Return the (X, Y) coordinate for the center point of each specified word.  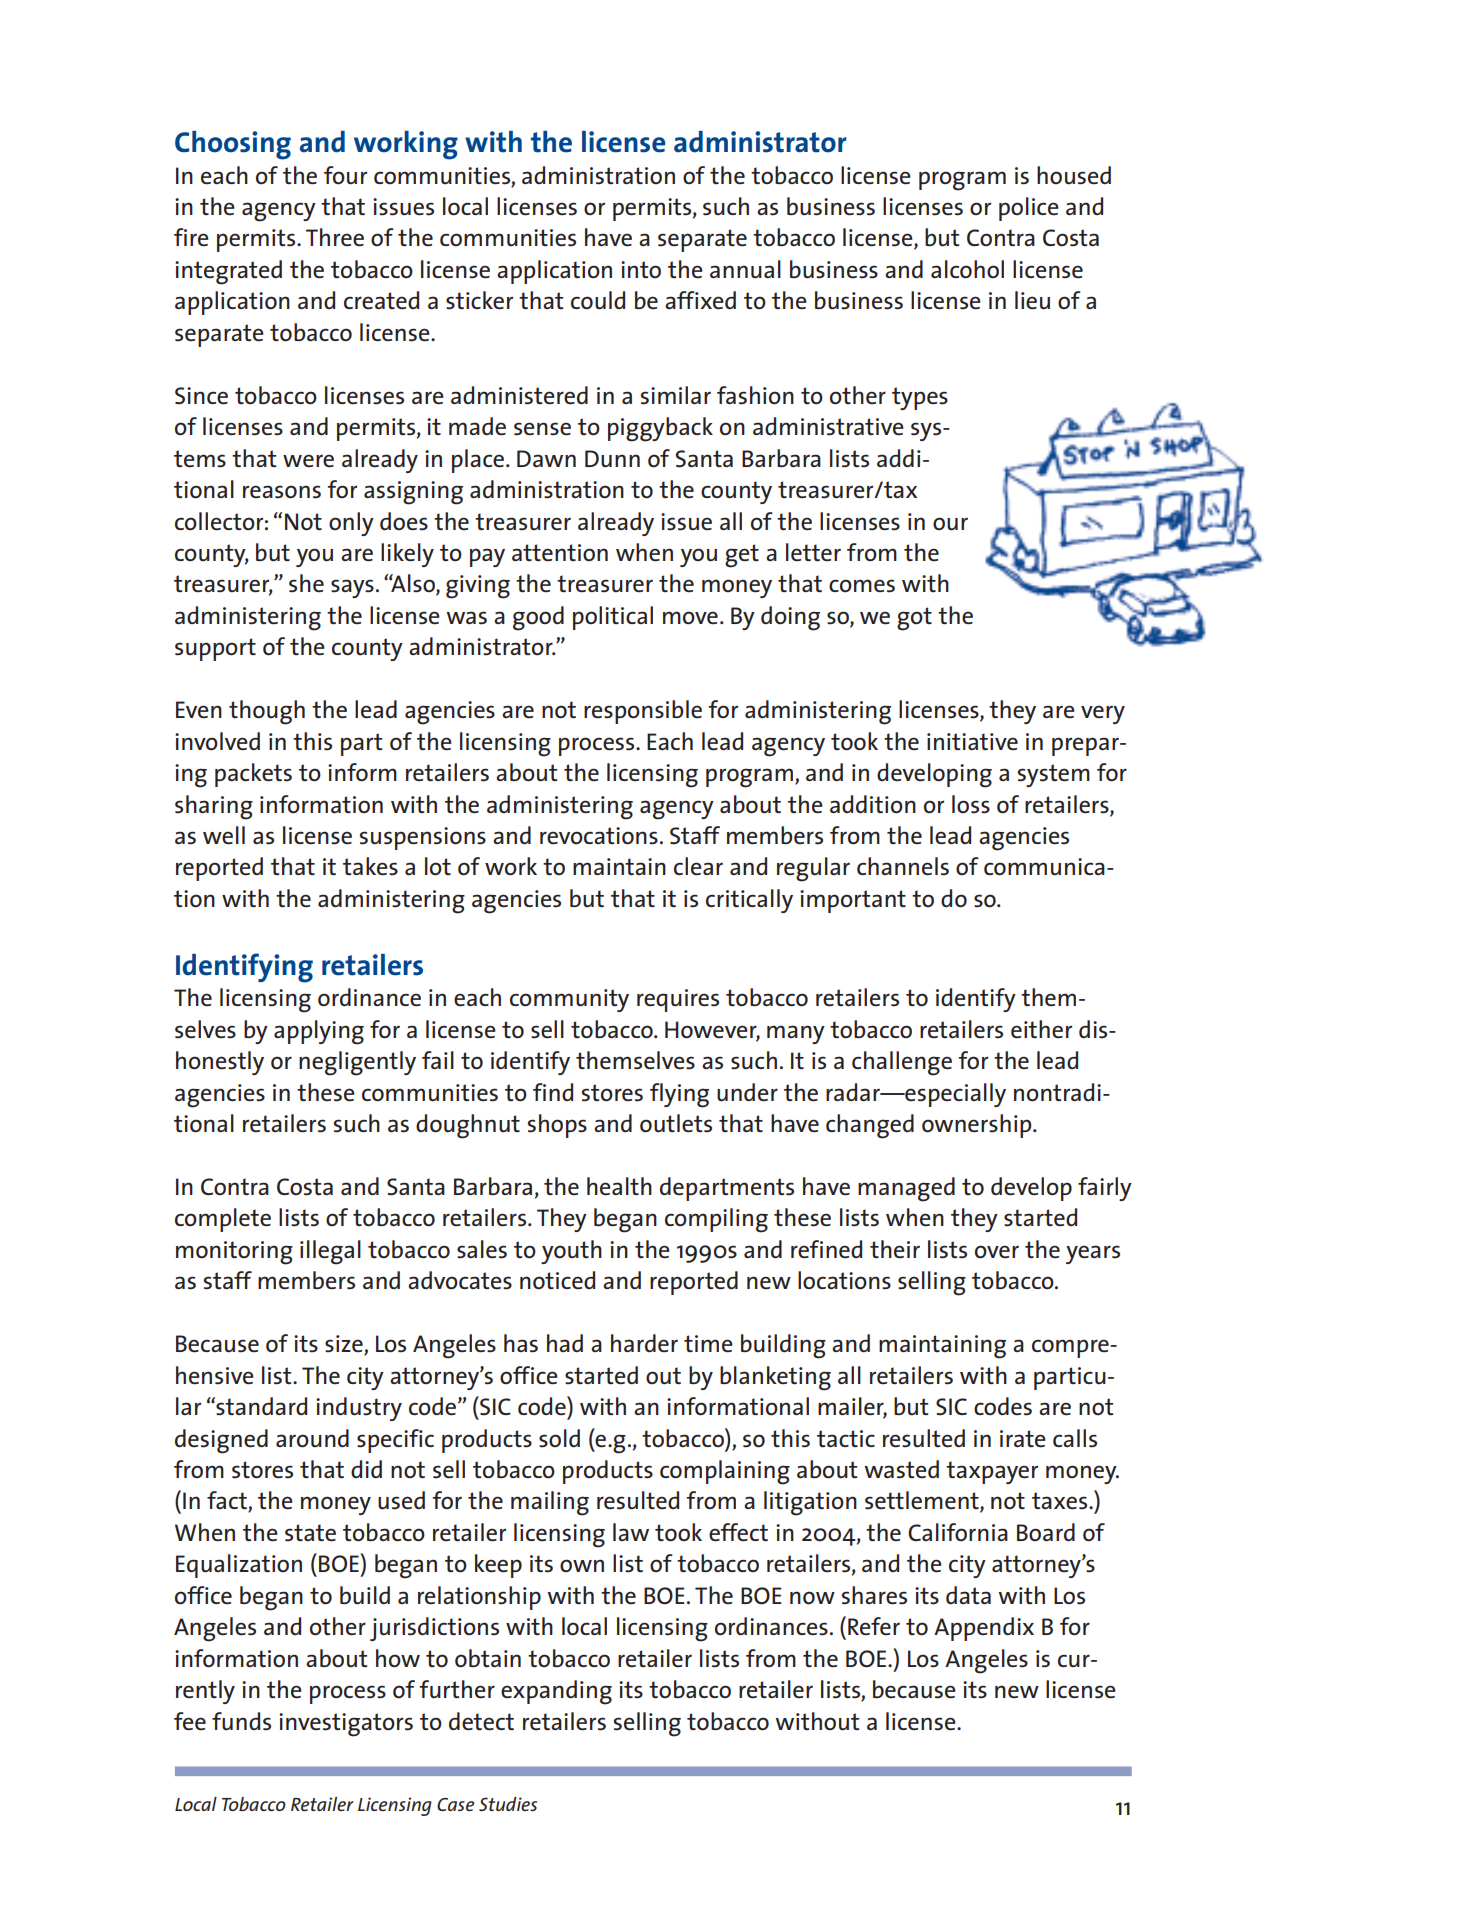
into (641, 269)
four (345, 175)
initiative (972, 741)
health (619, 1186)
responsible (643, 712)
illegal (330, 1252)
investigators (346, 1725)
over (997, 1251)
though (267, 712)
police (1029, 209)
